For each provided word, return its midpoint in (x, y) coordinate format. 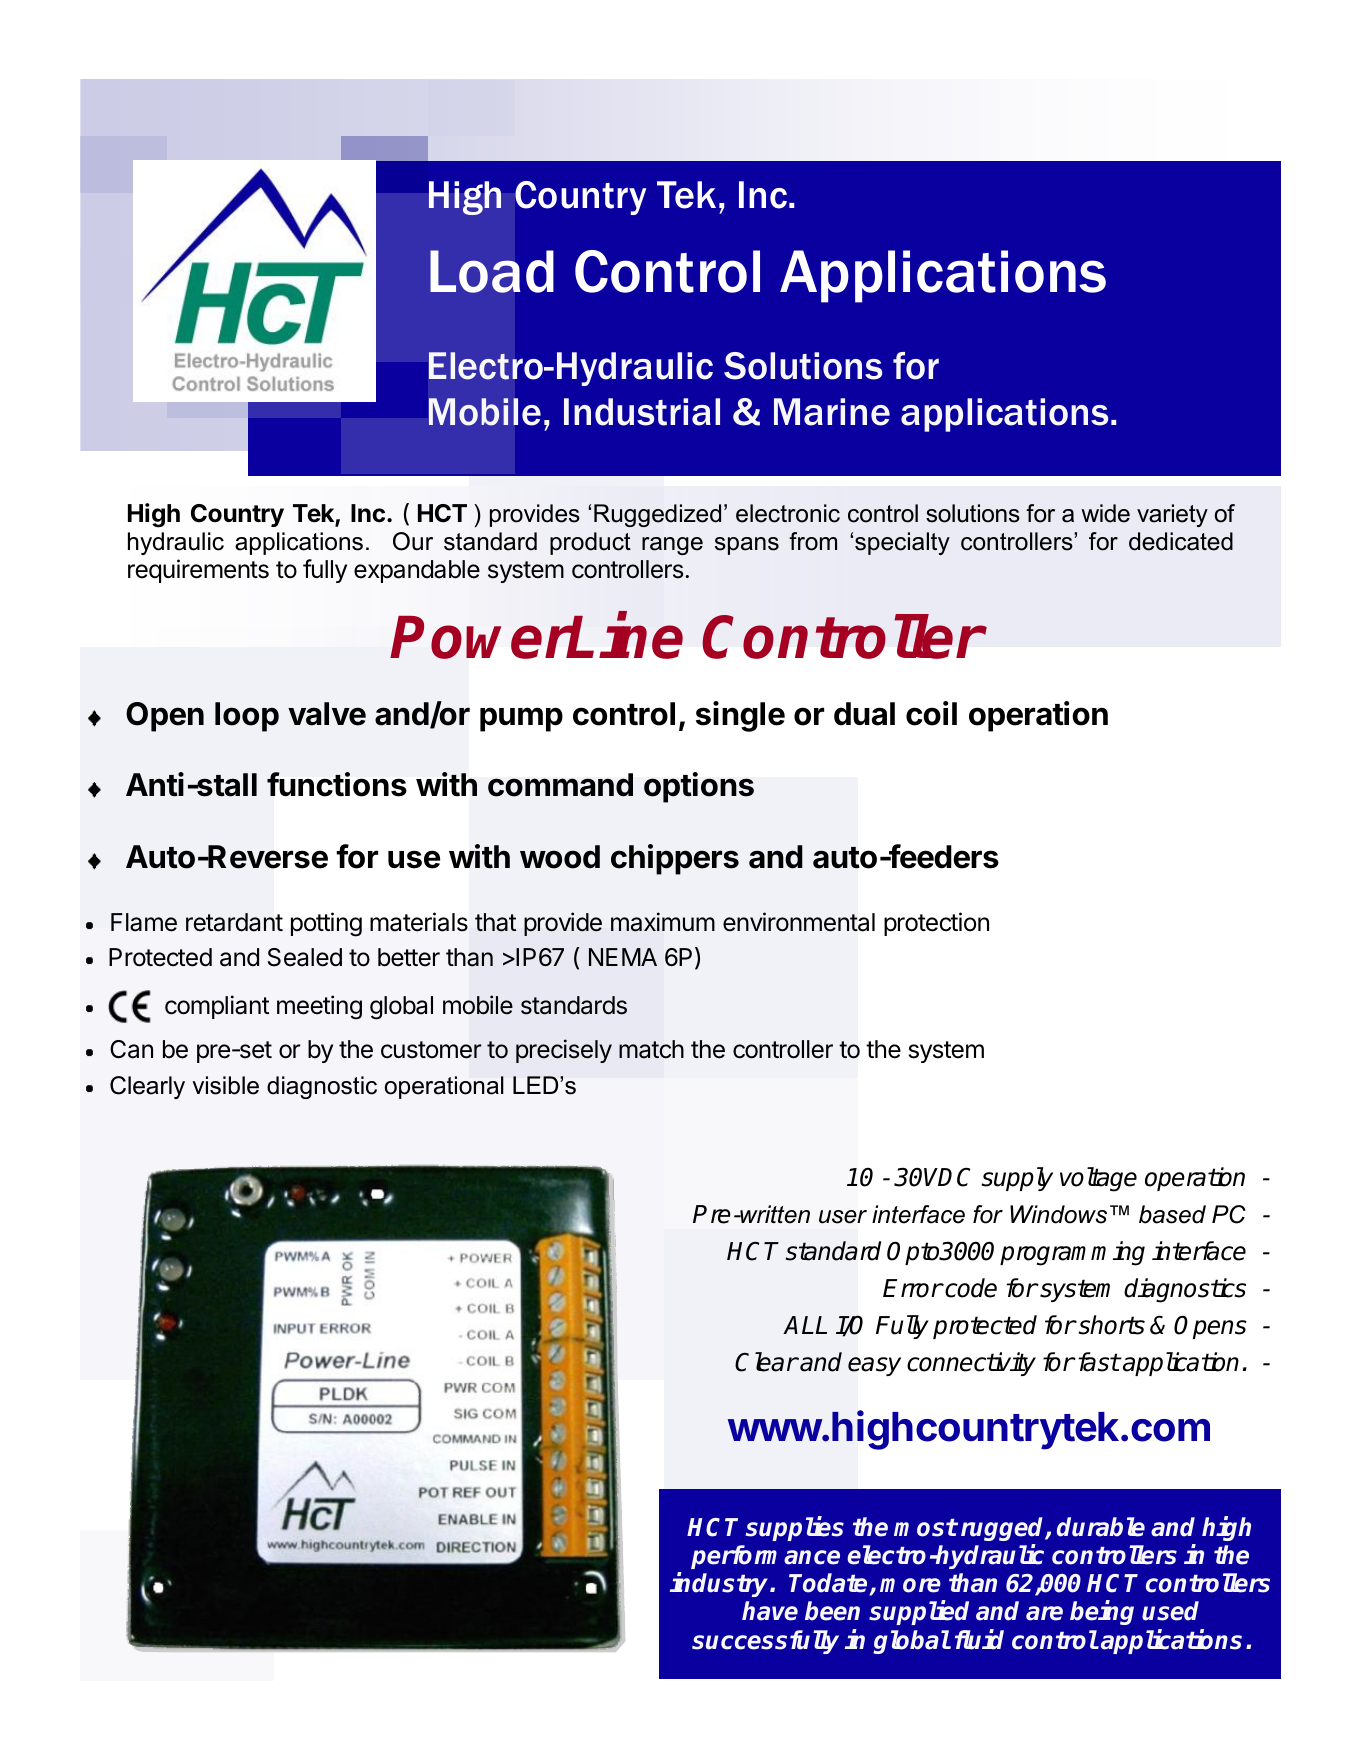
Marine (832, 412)
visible (225, 1085)
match (651, 1049)
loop (247, 717)
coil (931, 713)
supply (1017, 1179)
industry (720, 1585)
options (699, 787)
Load (491, 271)
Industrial (642, 412)
